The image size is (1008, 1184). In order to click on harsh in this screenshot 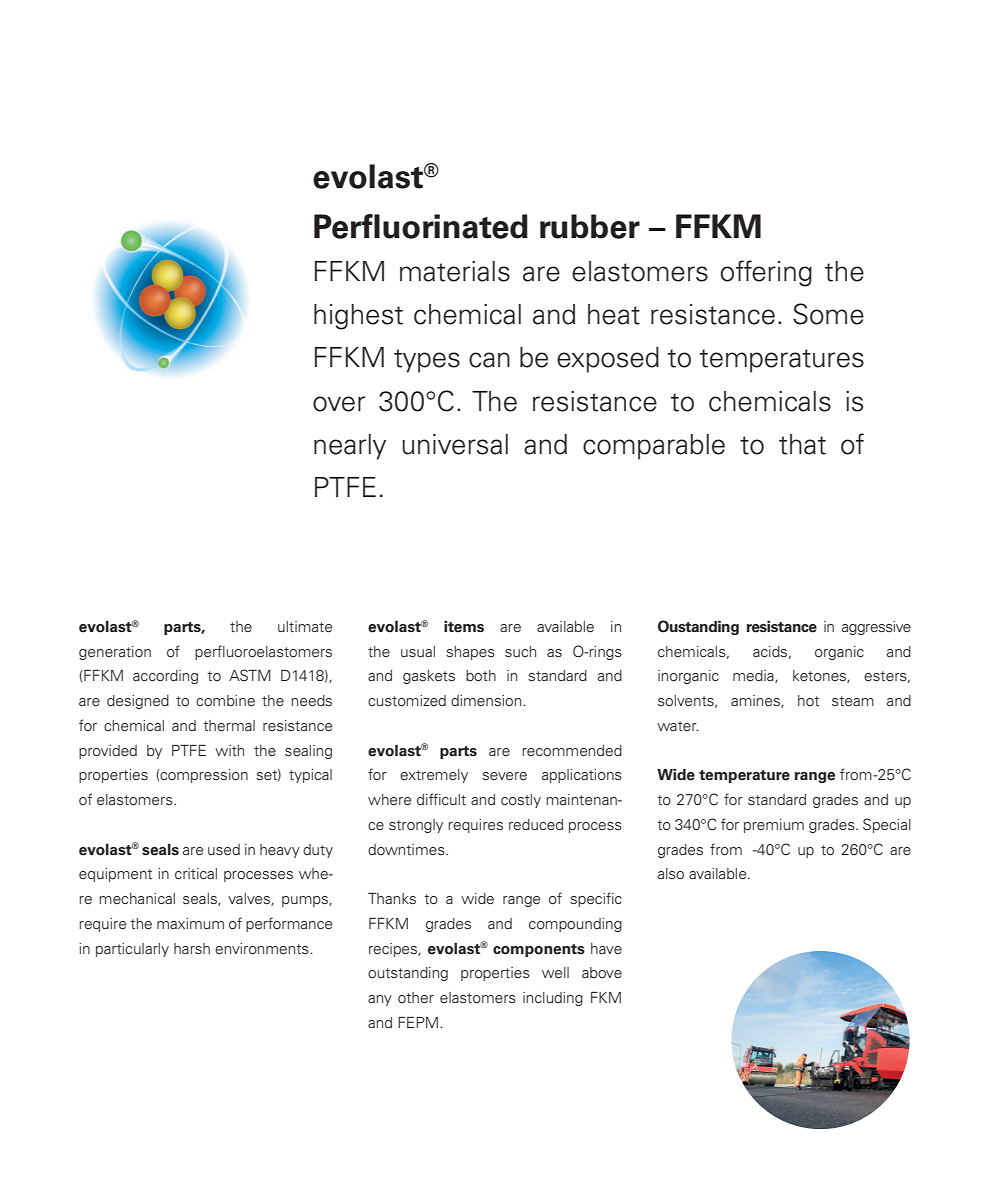, I will do `click(192, 948)`.
